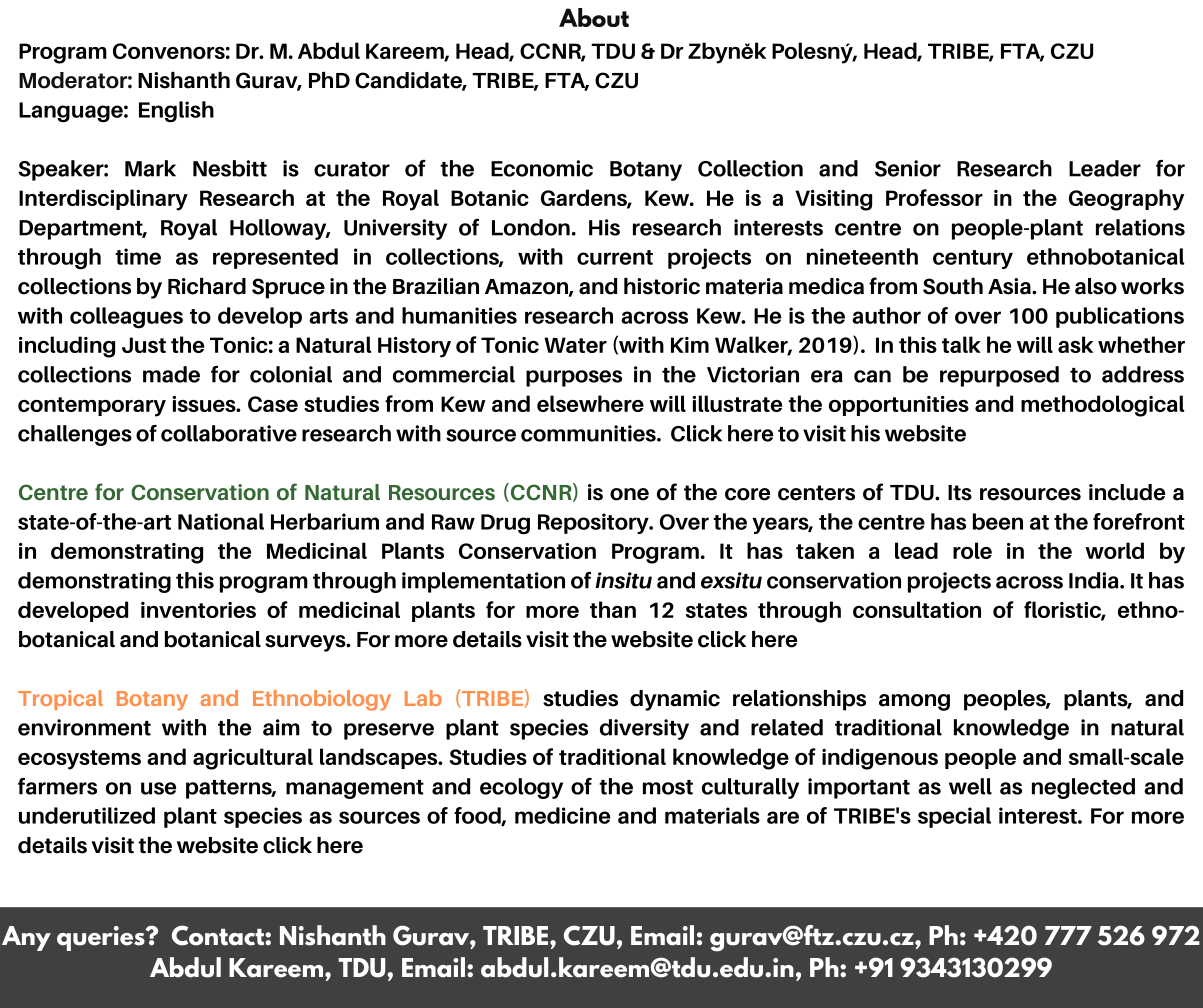 The image size is (1203, 1008). What do you see at coordinates (908, 168) in the screenshot?
I see `Senior` at bounding box center [908, 168].
